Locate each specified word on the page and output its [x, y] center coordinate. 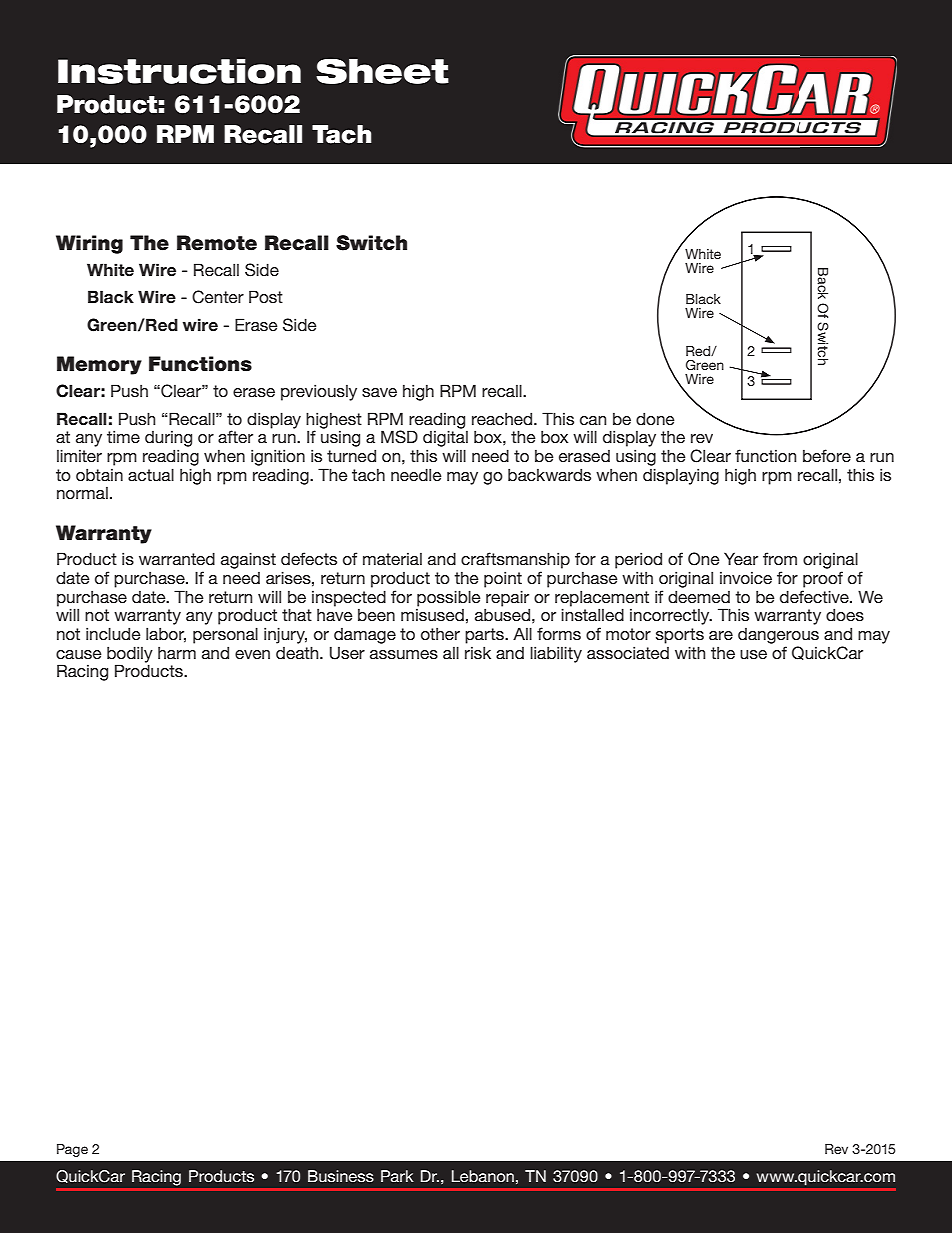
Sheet [382, 71]
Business [341, 1176]
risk [478, 652]
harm [177, 653]
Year [741, 558]
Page [72, 1150]
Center [218, 297]
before [827, 455]
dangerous [778, 636]
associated [628, 652]
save [379, 392]
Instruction [179, 71]
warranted [177, 558]
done [655, 418]
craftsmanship [515, 560]
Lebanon [483, 1176]
